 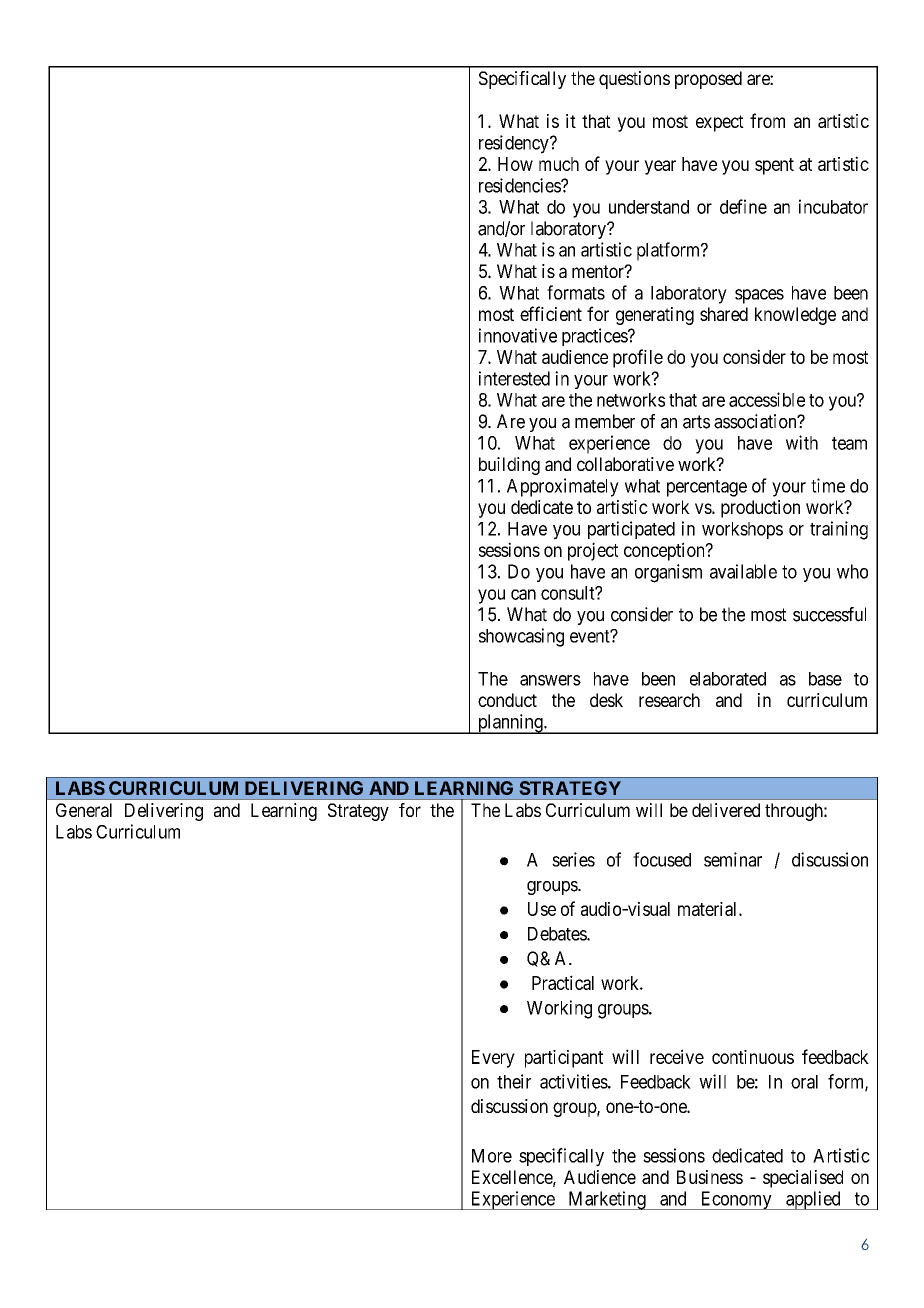 What do you see at coordinates (733, 859) in the screenshot?
I see `seminar` at bounding box center [733, 859].
